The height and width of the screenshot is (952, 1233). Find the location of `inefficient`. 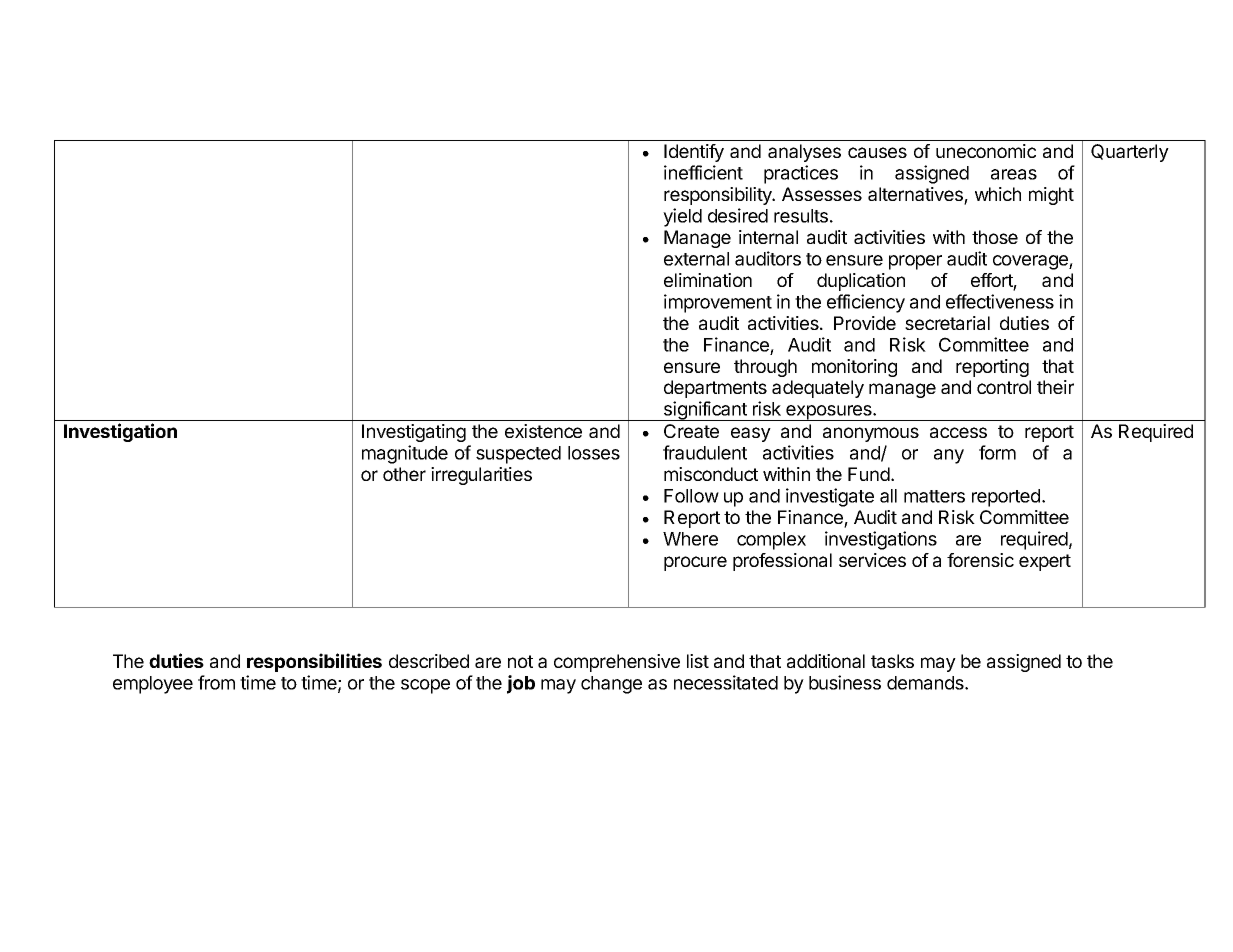

inefficient is located at coordinates (703, 172).
